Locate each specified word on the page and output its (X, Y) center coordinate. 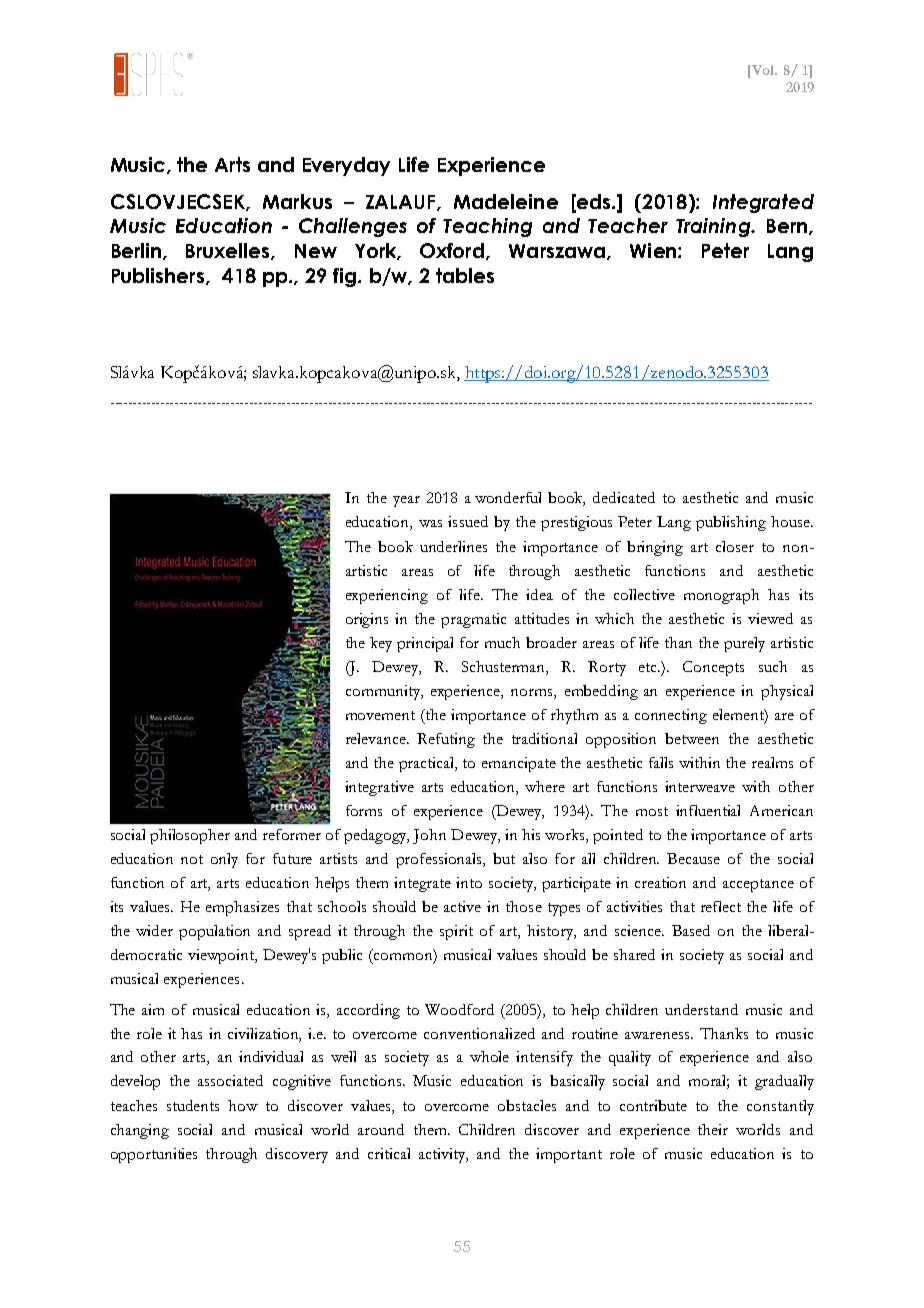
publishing (731, 523)
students (193, 1105)
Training (714, 227)
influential (708, 810)
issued (468, 521)
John (429, 836)
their (713, 1129)
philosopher (190, 836)
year (406, 501)
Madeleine (506, 201)
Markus (297, 201)
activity (443, 1155)
